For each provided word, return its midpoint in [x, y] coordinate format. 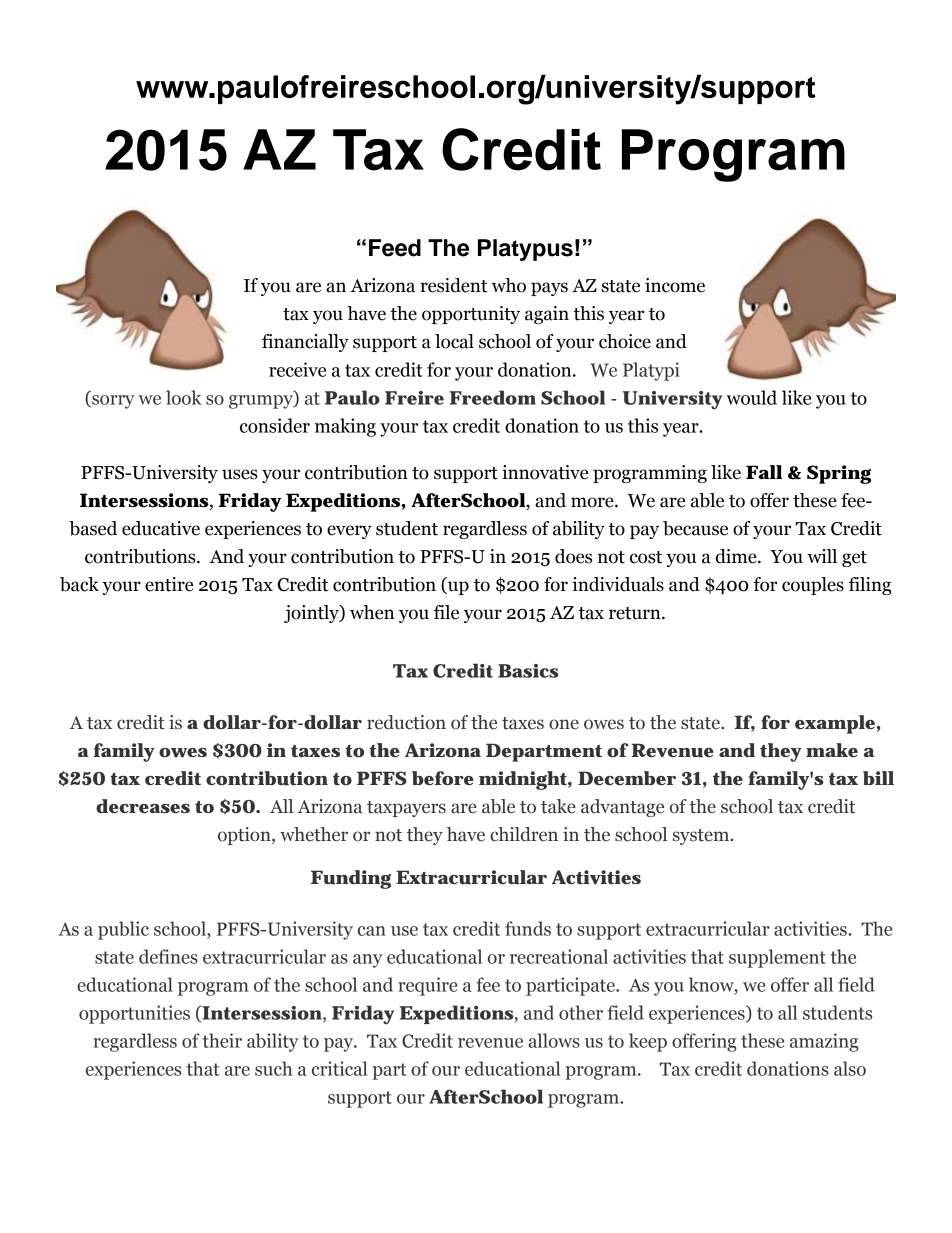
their [222, 1040]
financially [305, 343]
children [524, 834]
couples [813, 586]
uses [240, 474]
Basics [528, 671]
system [702, 837]
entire [169, 584]
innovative [545, 472]
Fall [764, 472]
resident [453, 285]
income [675, 285]
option [245, 836]
